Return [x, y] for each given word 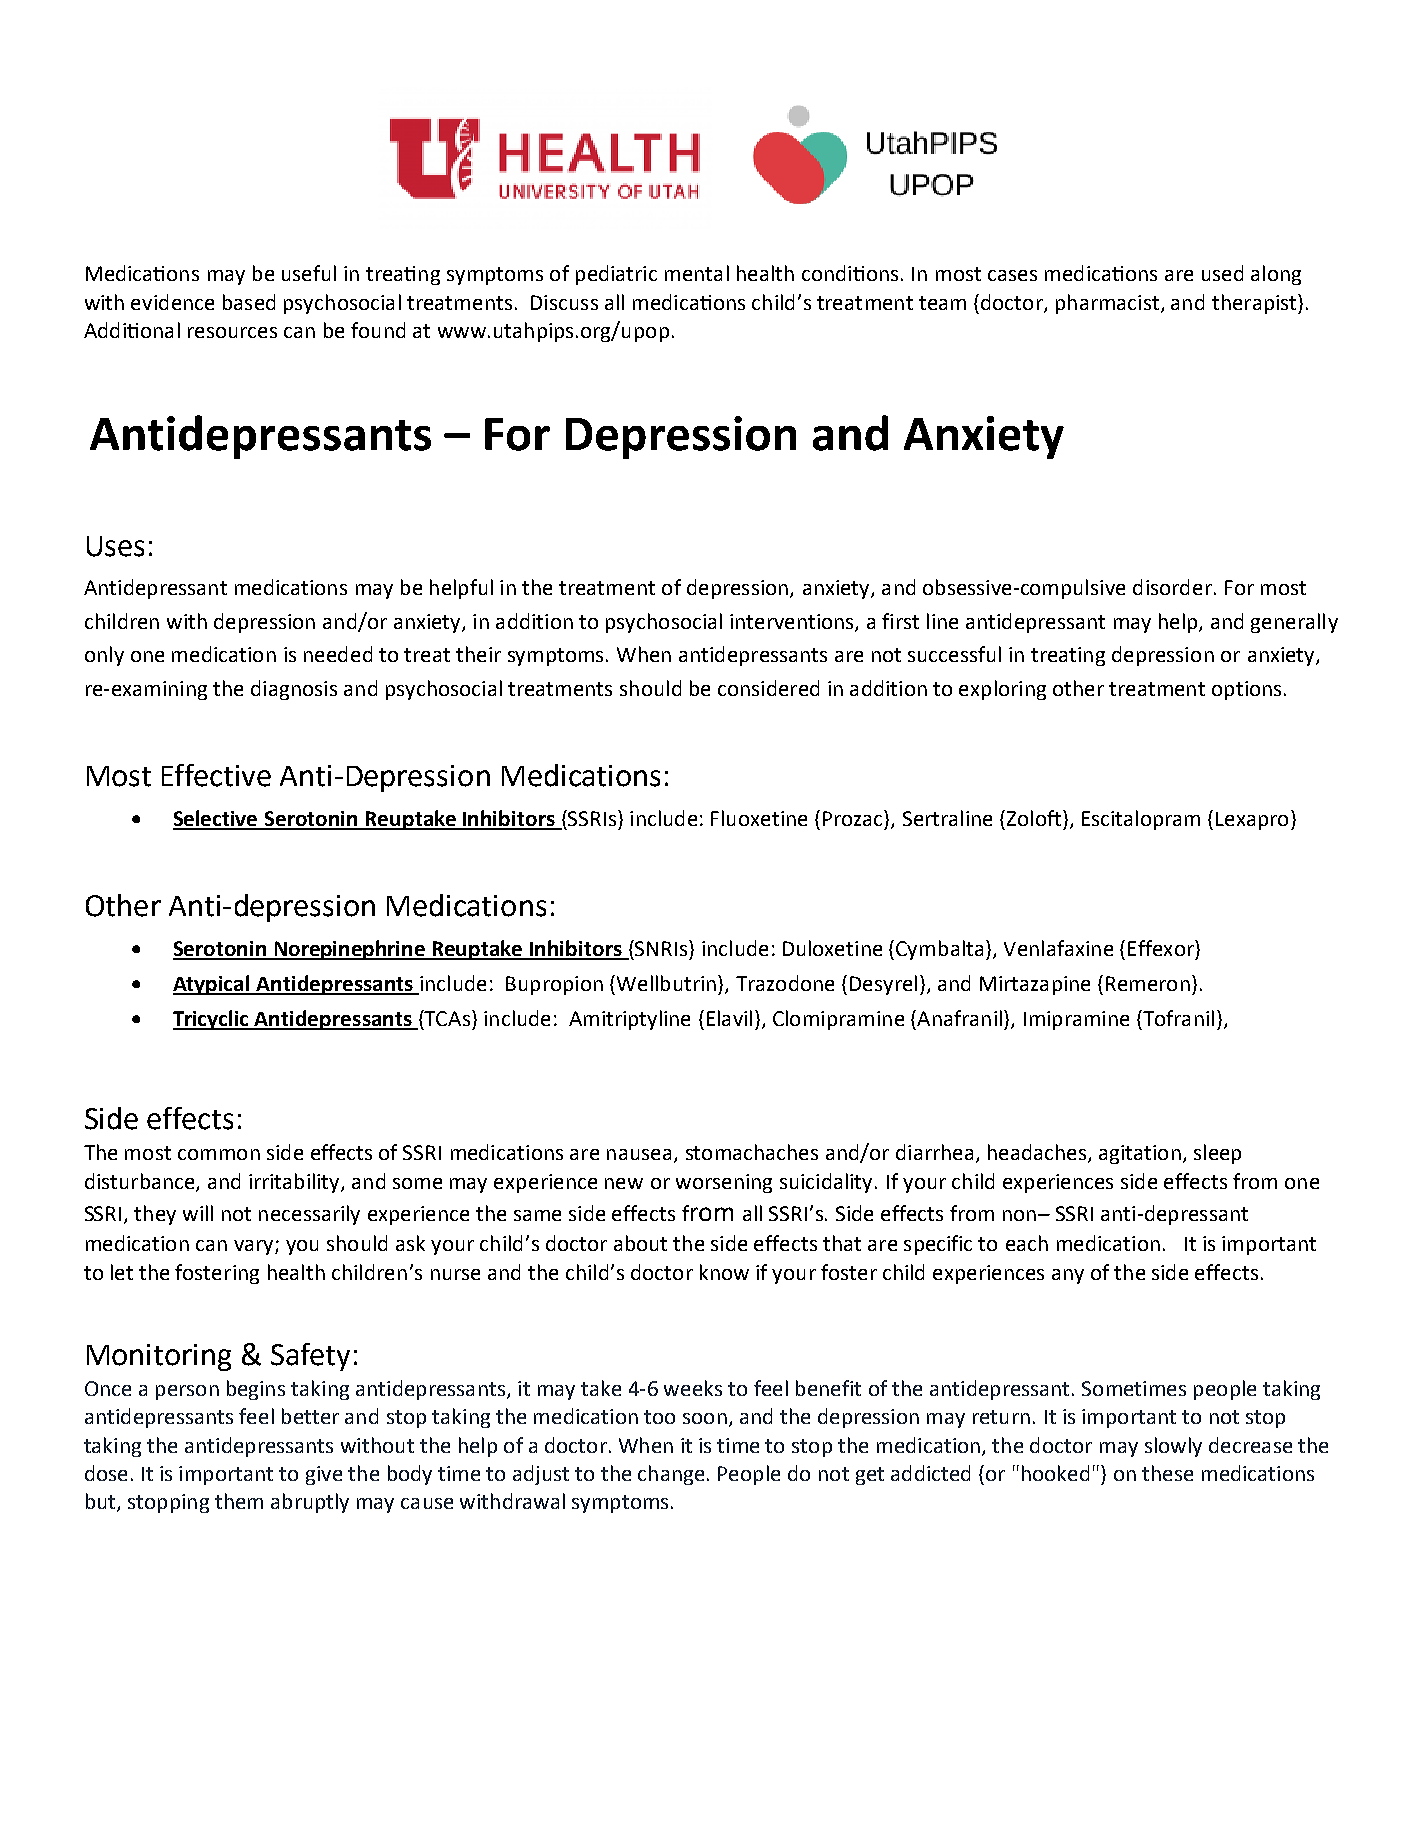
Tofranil [1177, 1018]
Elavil [729, 1018]
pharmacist [1107, 304]
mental [697, 273]
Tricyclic [212, 1020]
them [239, 1501]
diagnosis [294, 690]
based [249, 302]
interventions [793, 622]
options [1246, 690]
